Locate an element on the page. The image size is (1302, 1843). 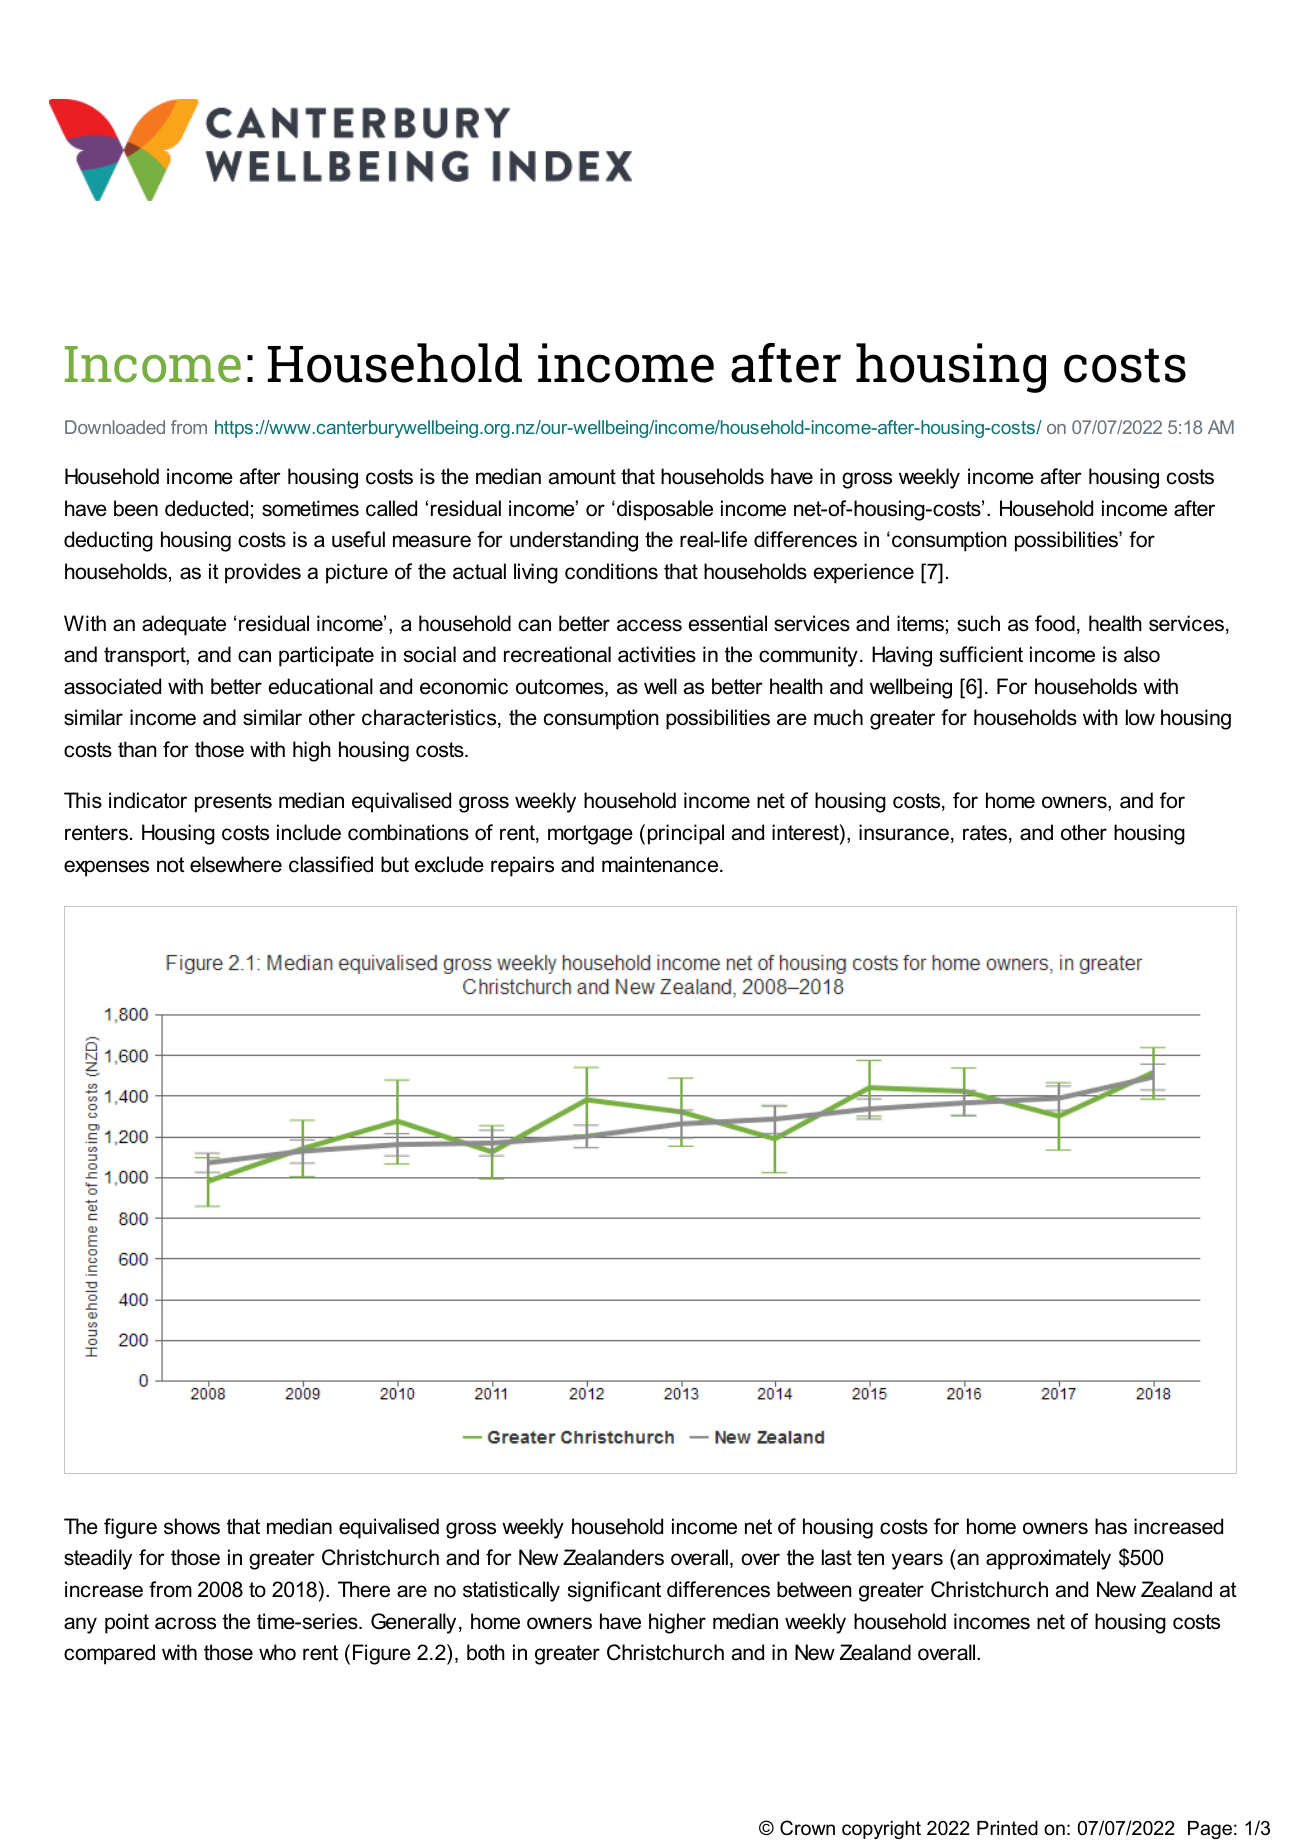
food is located at coordinates (1055, 623).
